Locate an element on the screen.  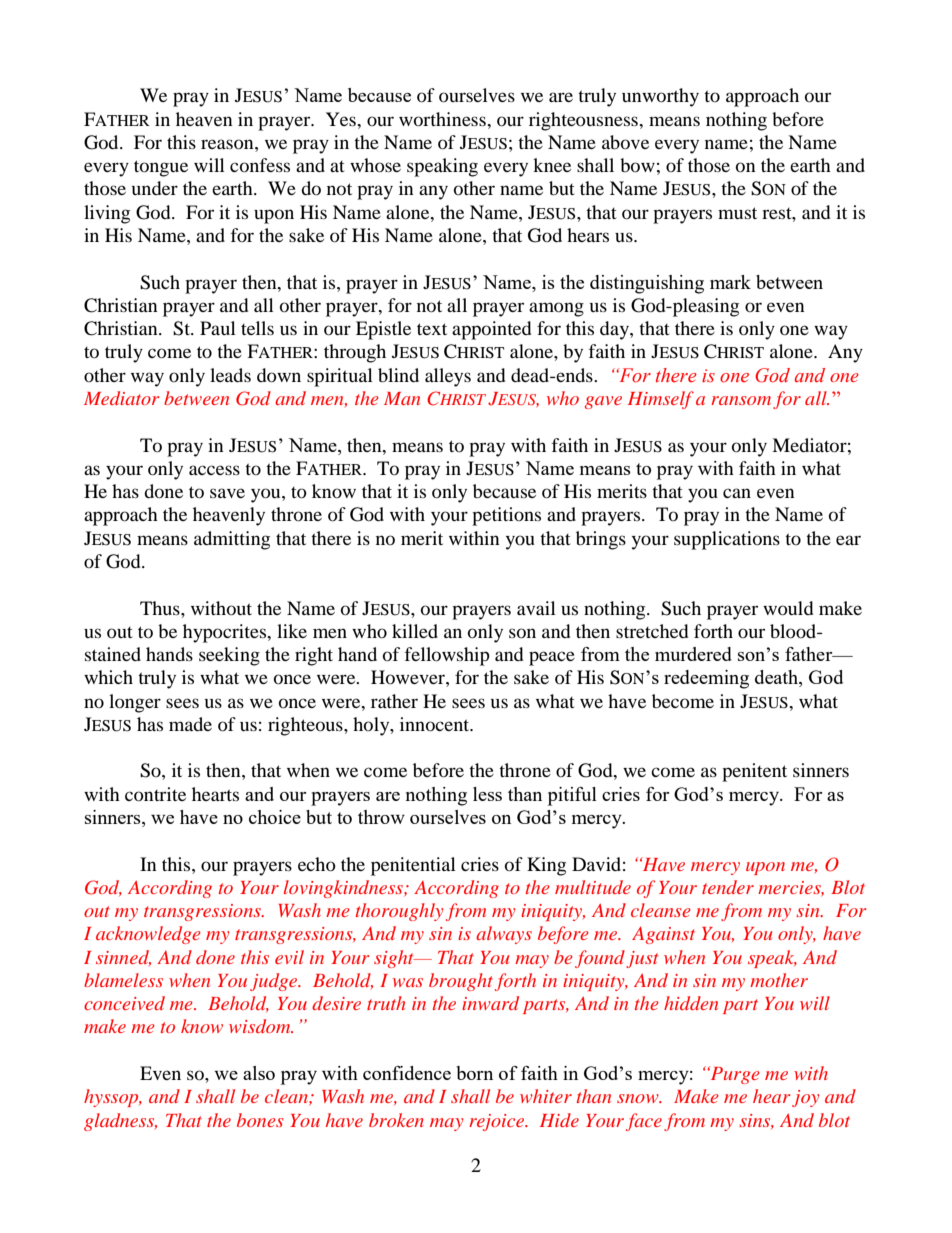
born is located at coordinates (474, 1073).
